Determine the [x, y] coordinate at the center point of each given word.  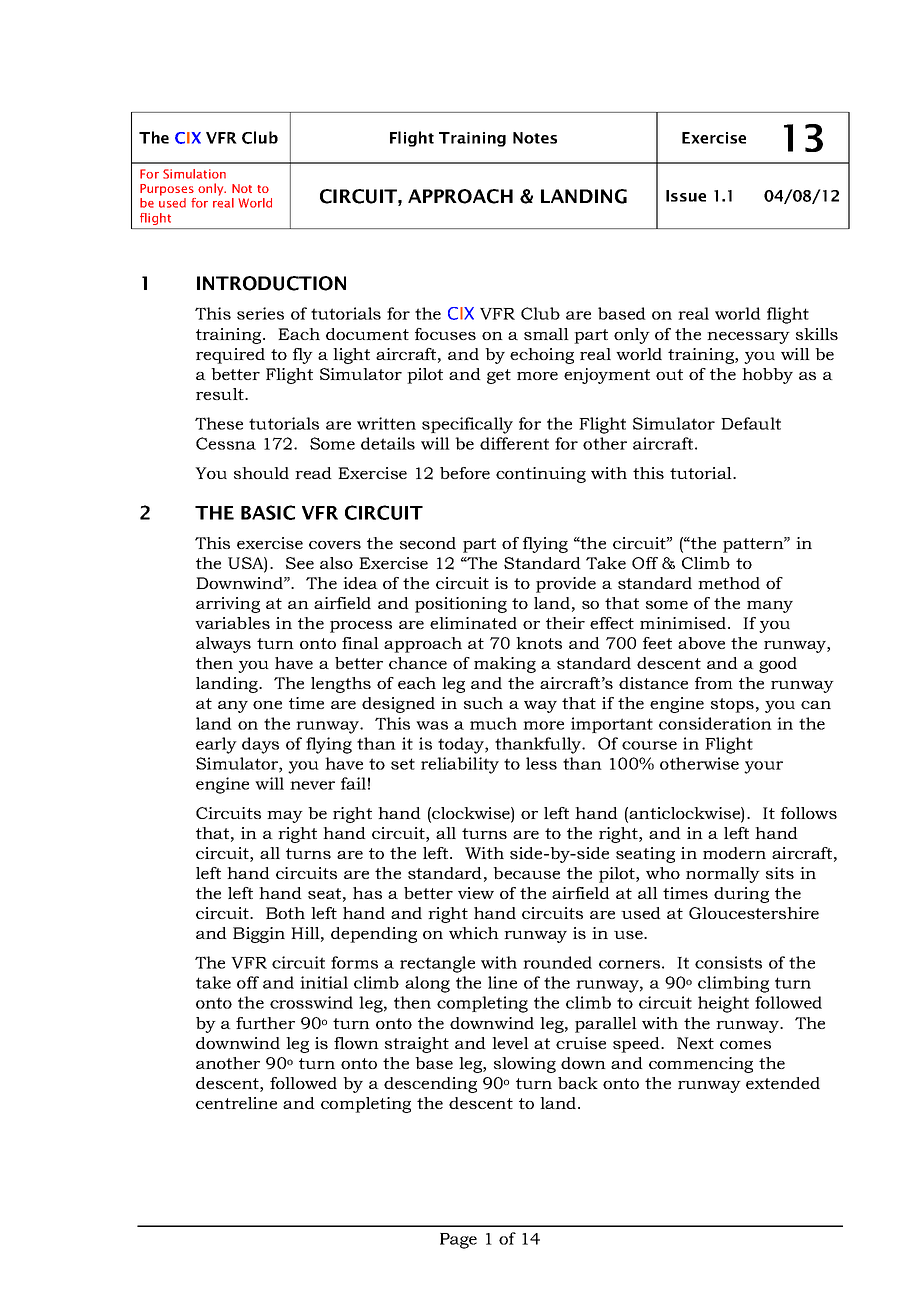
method [729, 583]
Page [458, 1241]
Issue [686, 196]
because [526, 873]
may [285, 817]
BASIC [268, 512]
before [465, 473]
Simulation [194, 174]
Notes [535, 138]
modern [734, 853]
